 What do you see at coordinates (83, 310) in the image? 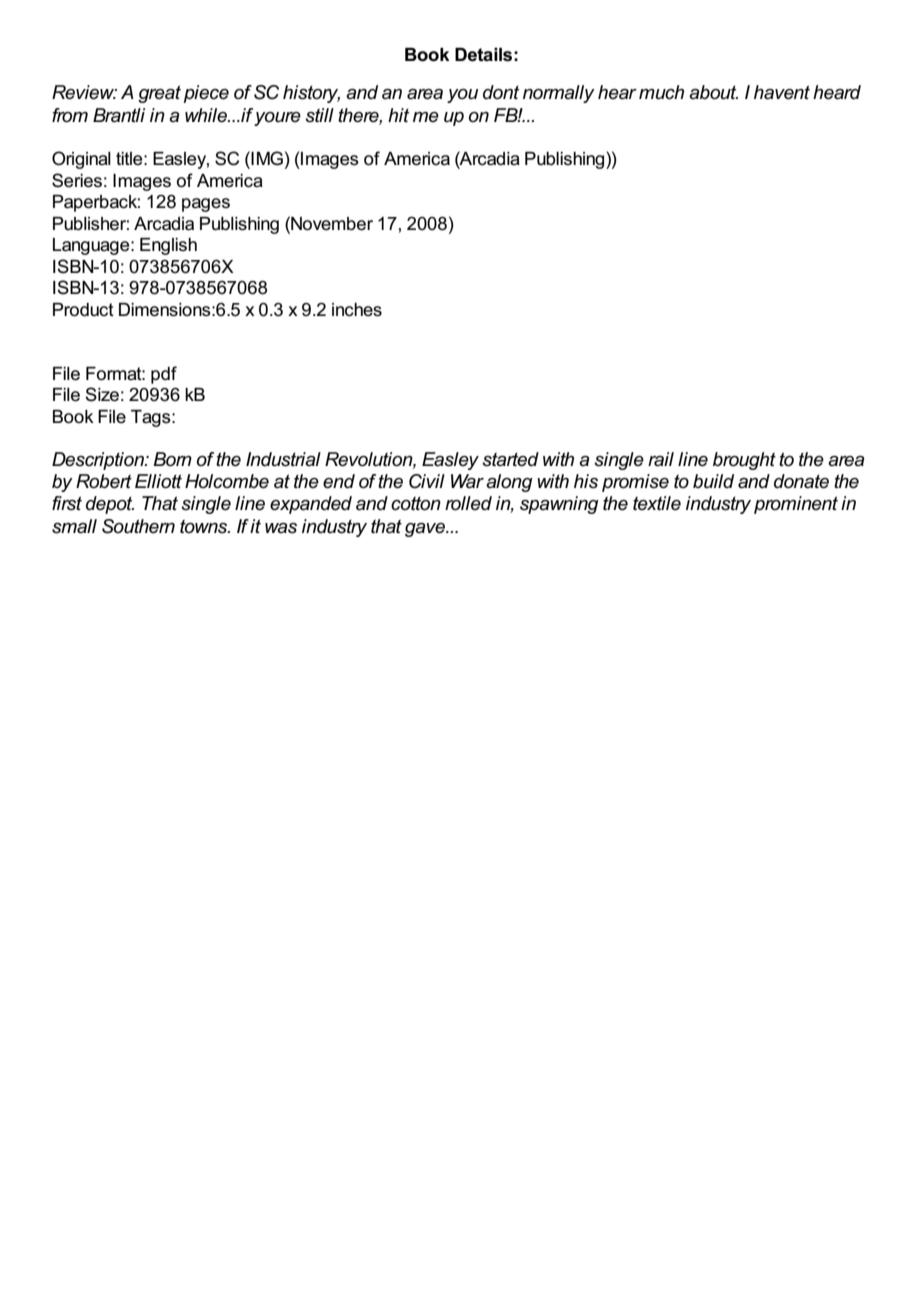
I see `Product` at bounding box center [83, 310].
